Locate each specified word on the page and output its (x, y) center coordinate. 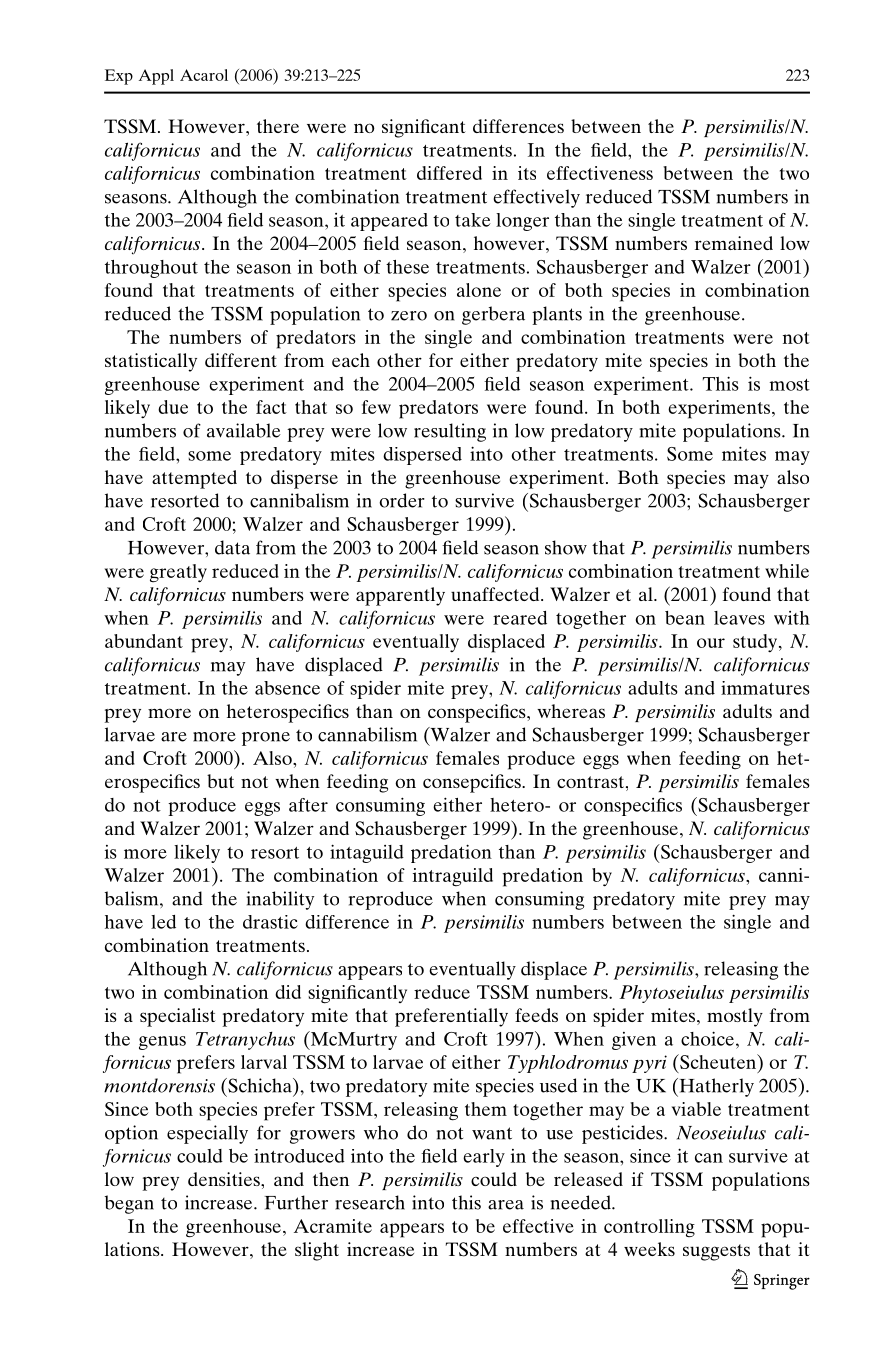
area (506, 1205)
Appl (156, 77)
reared (520, 618)
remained (734, 243)
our (711, 643)
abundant (144, 641)
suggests (716, 1252)
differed (449, 173)
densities (225, 1179)
